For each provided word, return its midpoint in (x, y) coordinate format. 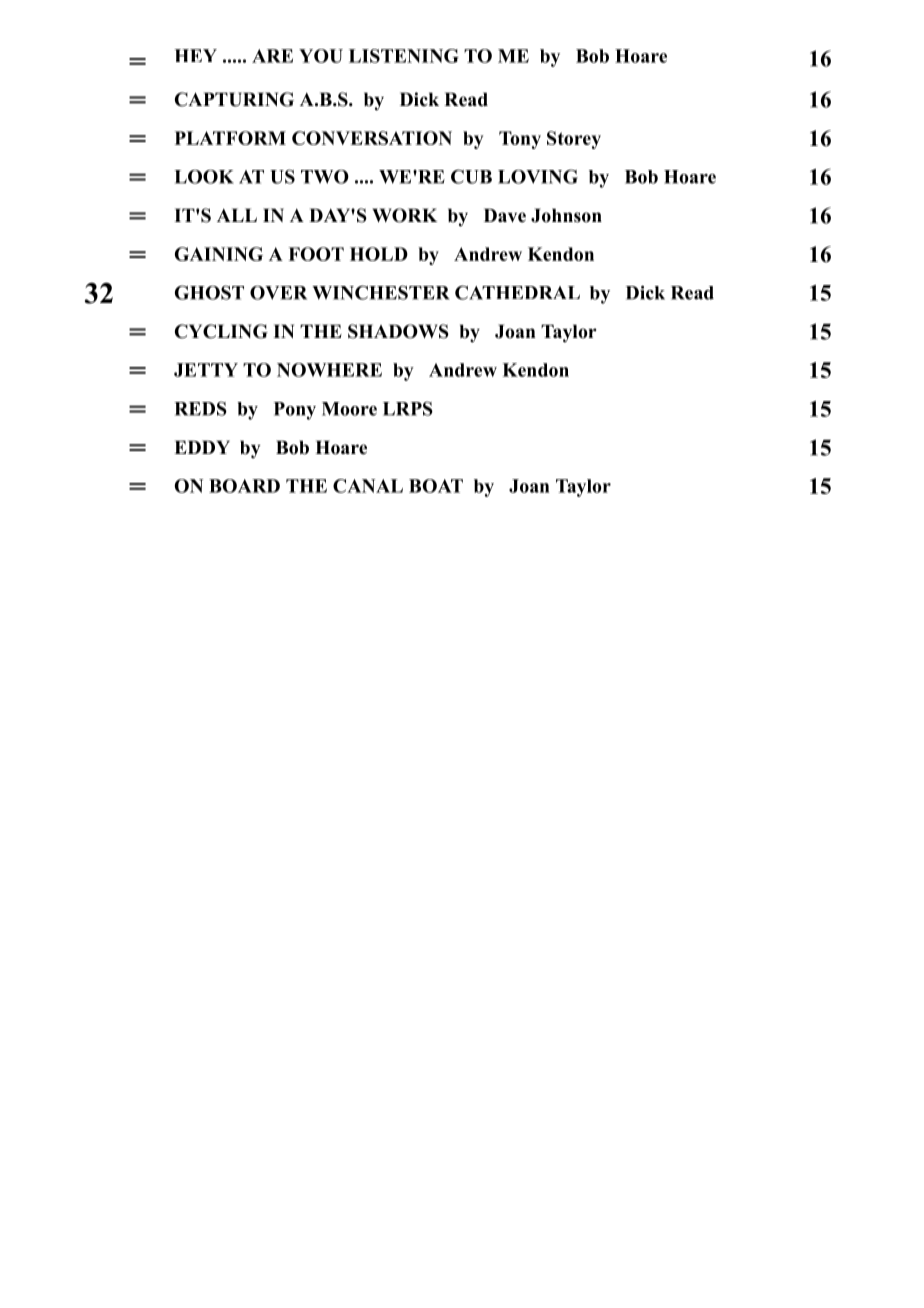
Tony (520, 140)
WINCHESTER (381, 292)
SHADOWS (398, 331)
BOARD (244, 486)
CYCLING (221, 331)
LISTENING (404, 56)
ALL (237, 215)
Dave (505, 215)
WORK (404, 215)
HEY (195, 55)
